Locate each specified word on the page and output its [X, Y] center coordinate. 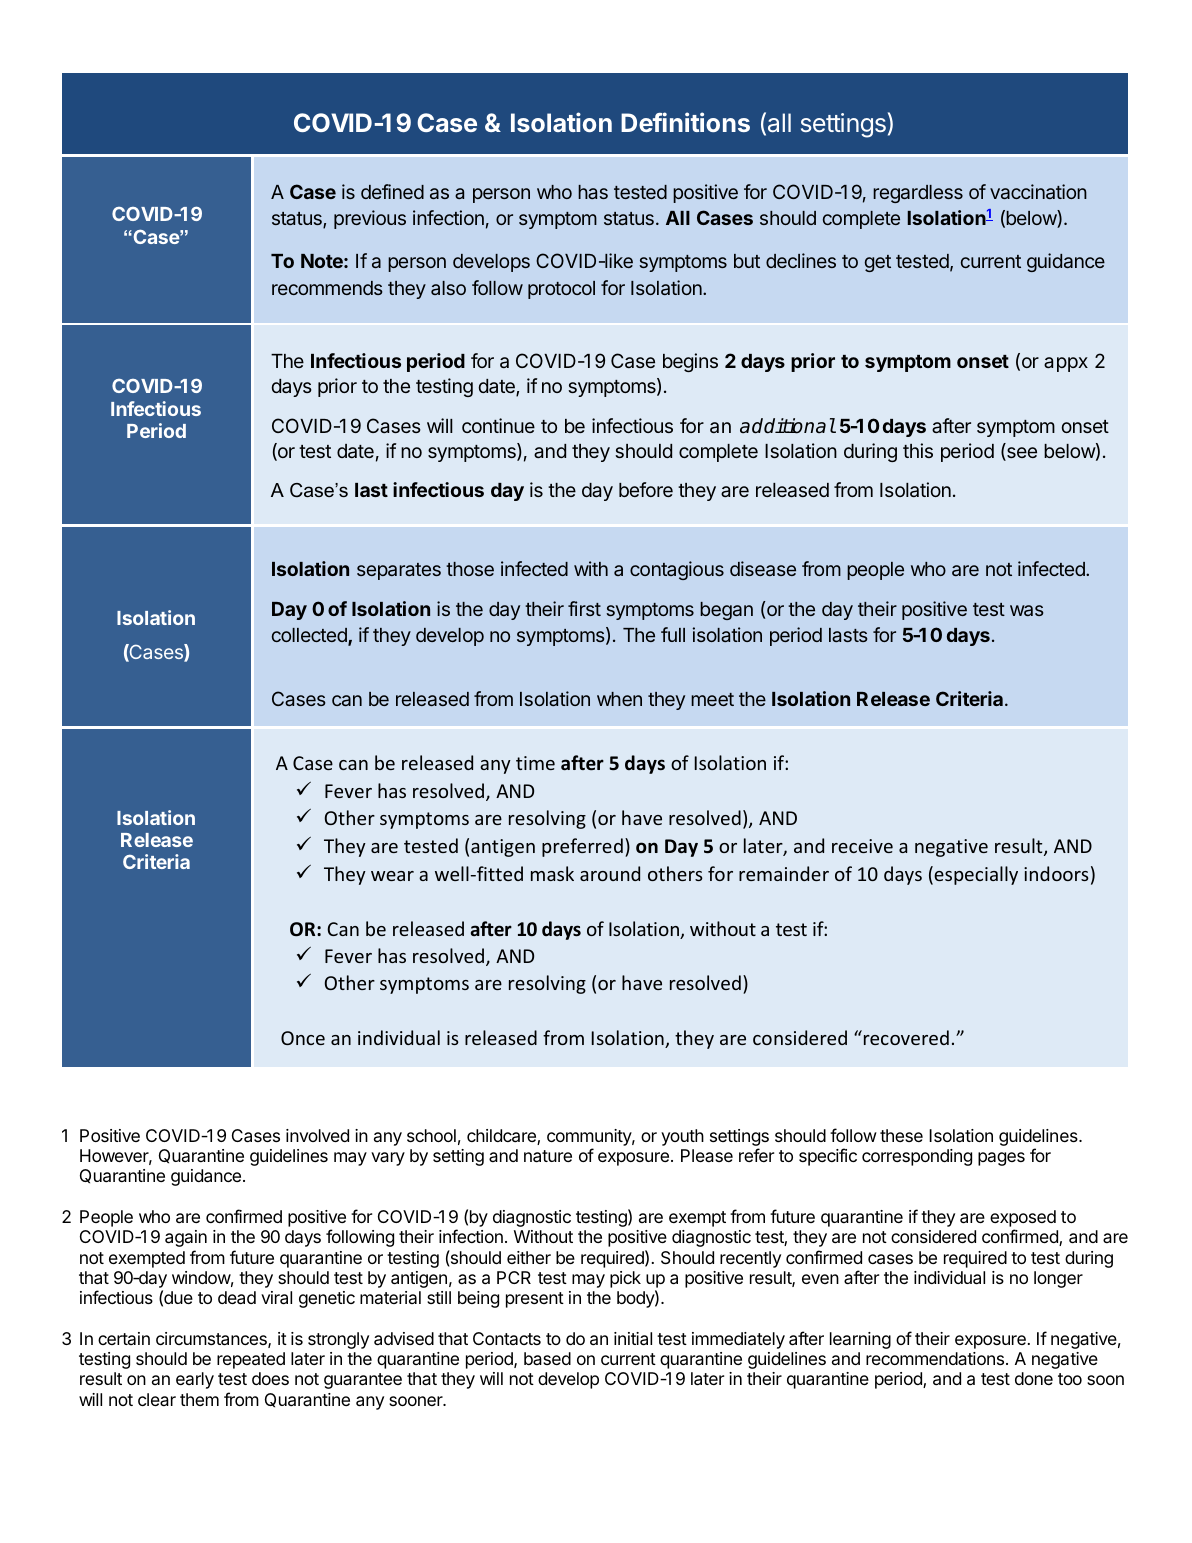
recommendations [935, 1358]
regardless [918, 194]
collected [310, 636]
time [535, 763]
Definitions [685, 122]
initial [633, 1339]
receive [862, 846]
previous [370, 219]
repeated [251, 1360]
